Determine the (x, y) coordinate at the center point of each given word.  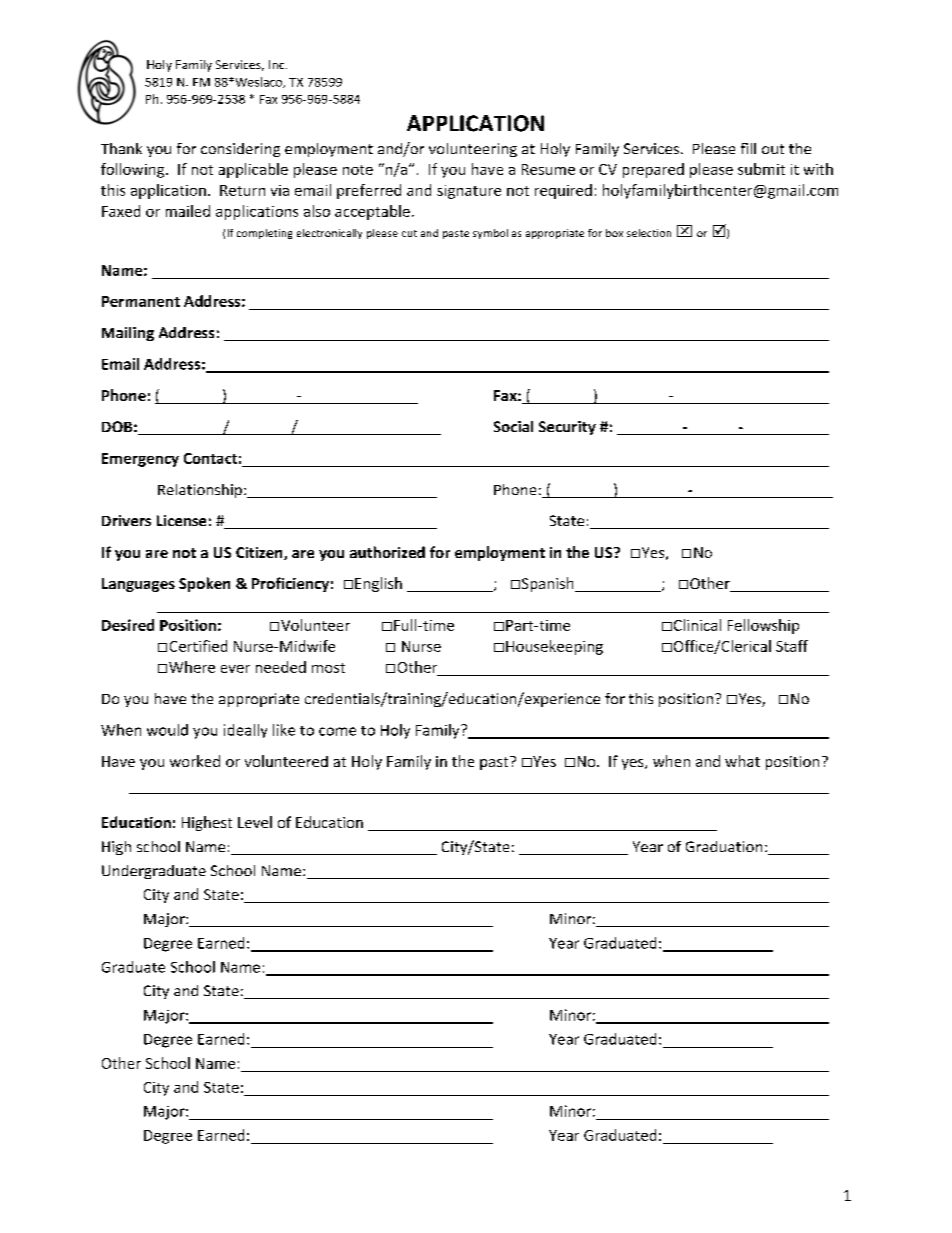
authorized (387, 552)
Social (513, 426)
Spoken (204, 584)
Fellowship (763, 626)
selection (649, 233)
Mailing (128, 334)
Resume (548, 169)
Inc (278, 64)
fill (748, 148)
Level (255, 822)
